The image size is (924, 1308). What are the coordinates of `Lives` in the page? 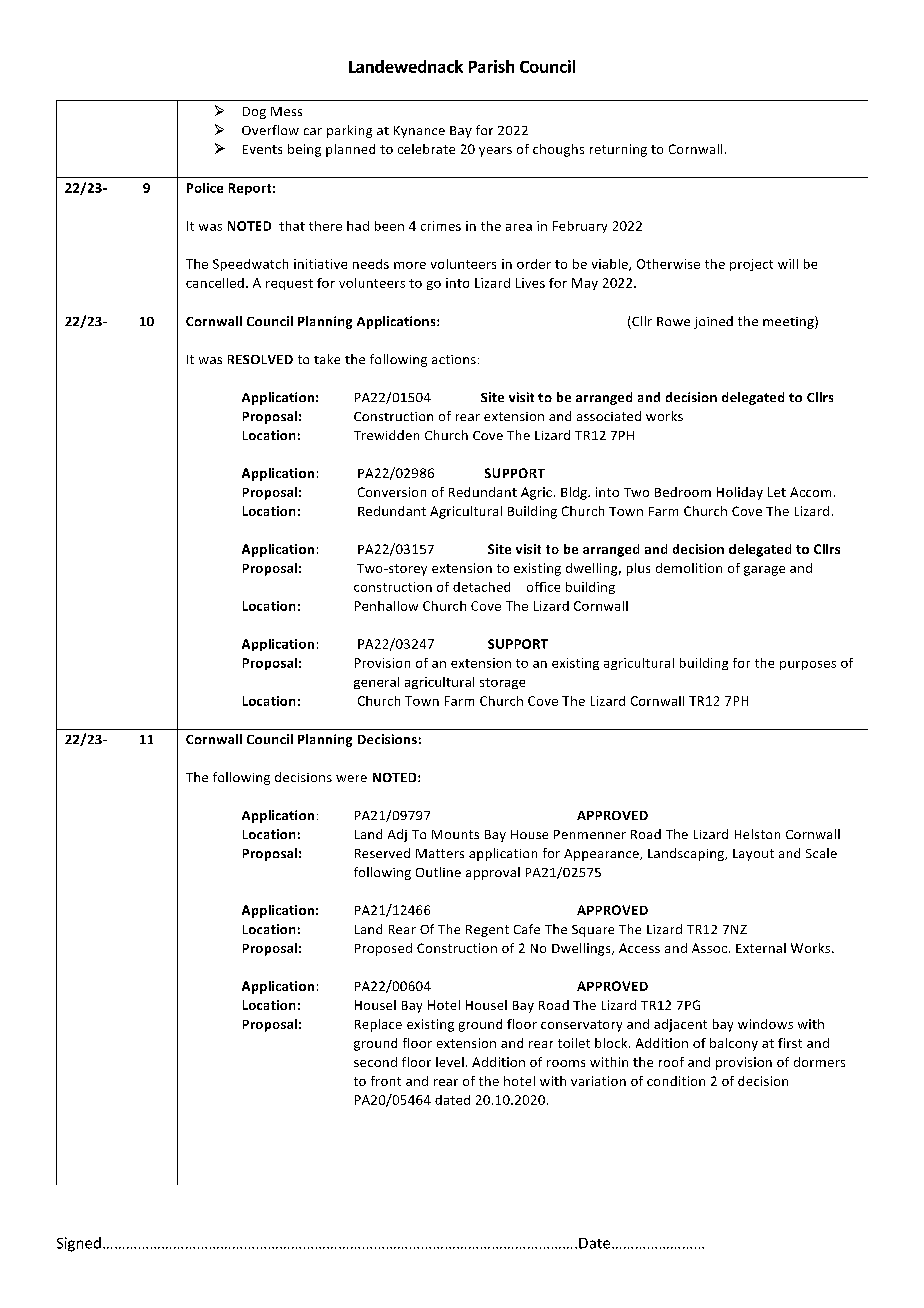 It's located at (530, 283).
